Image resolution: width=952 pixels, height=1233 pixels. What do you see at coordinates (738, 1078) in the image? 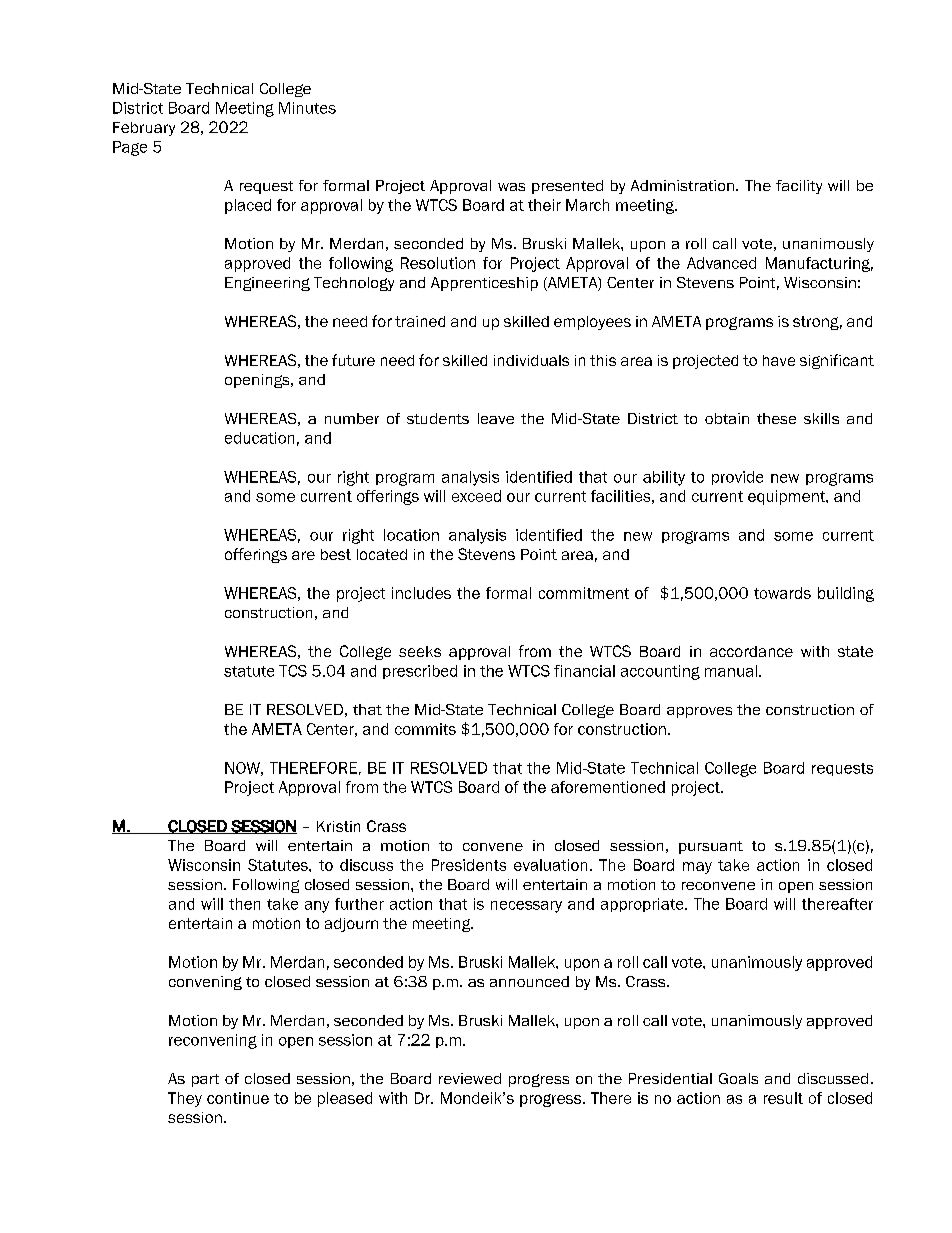
I see `Goals` at bounding box center [738, 1078].
